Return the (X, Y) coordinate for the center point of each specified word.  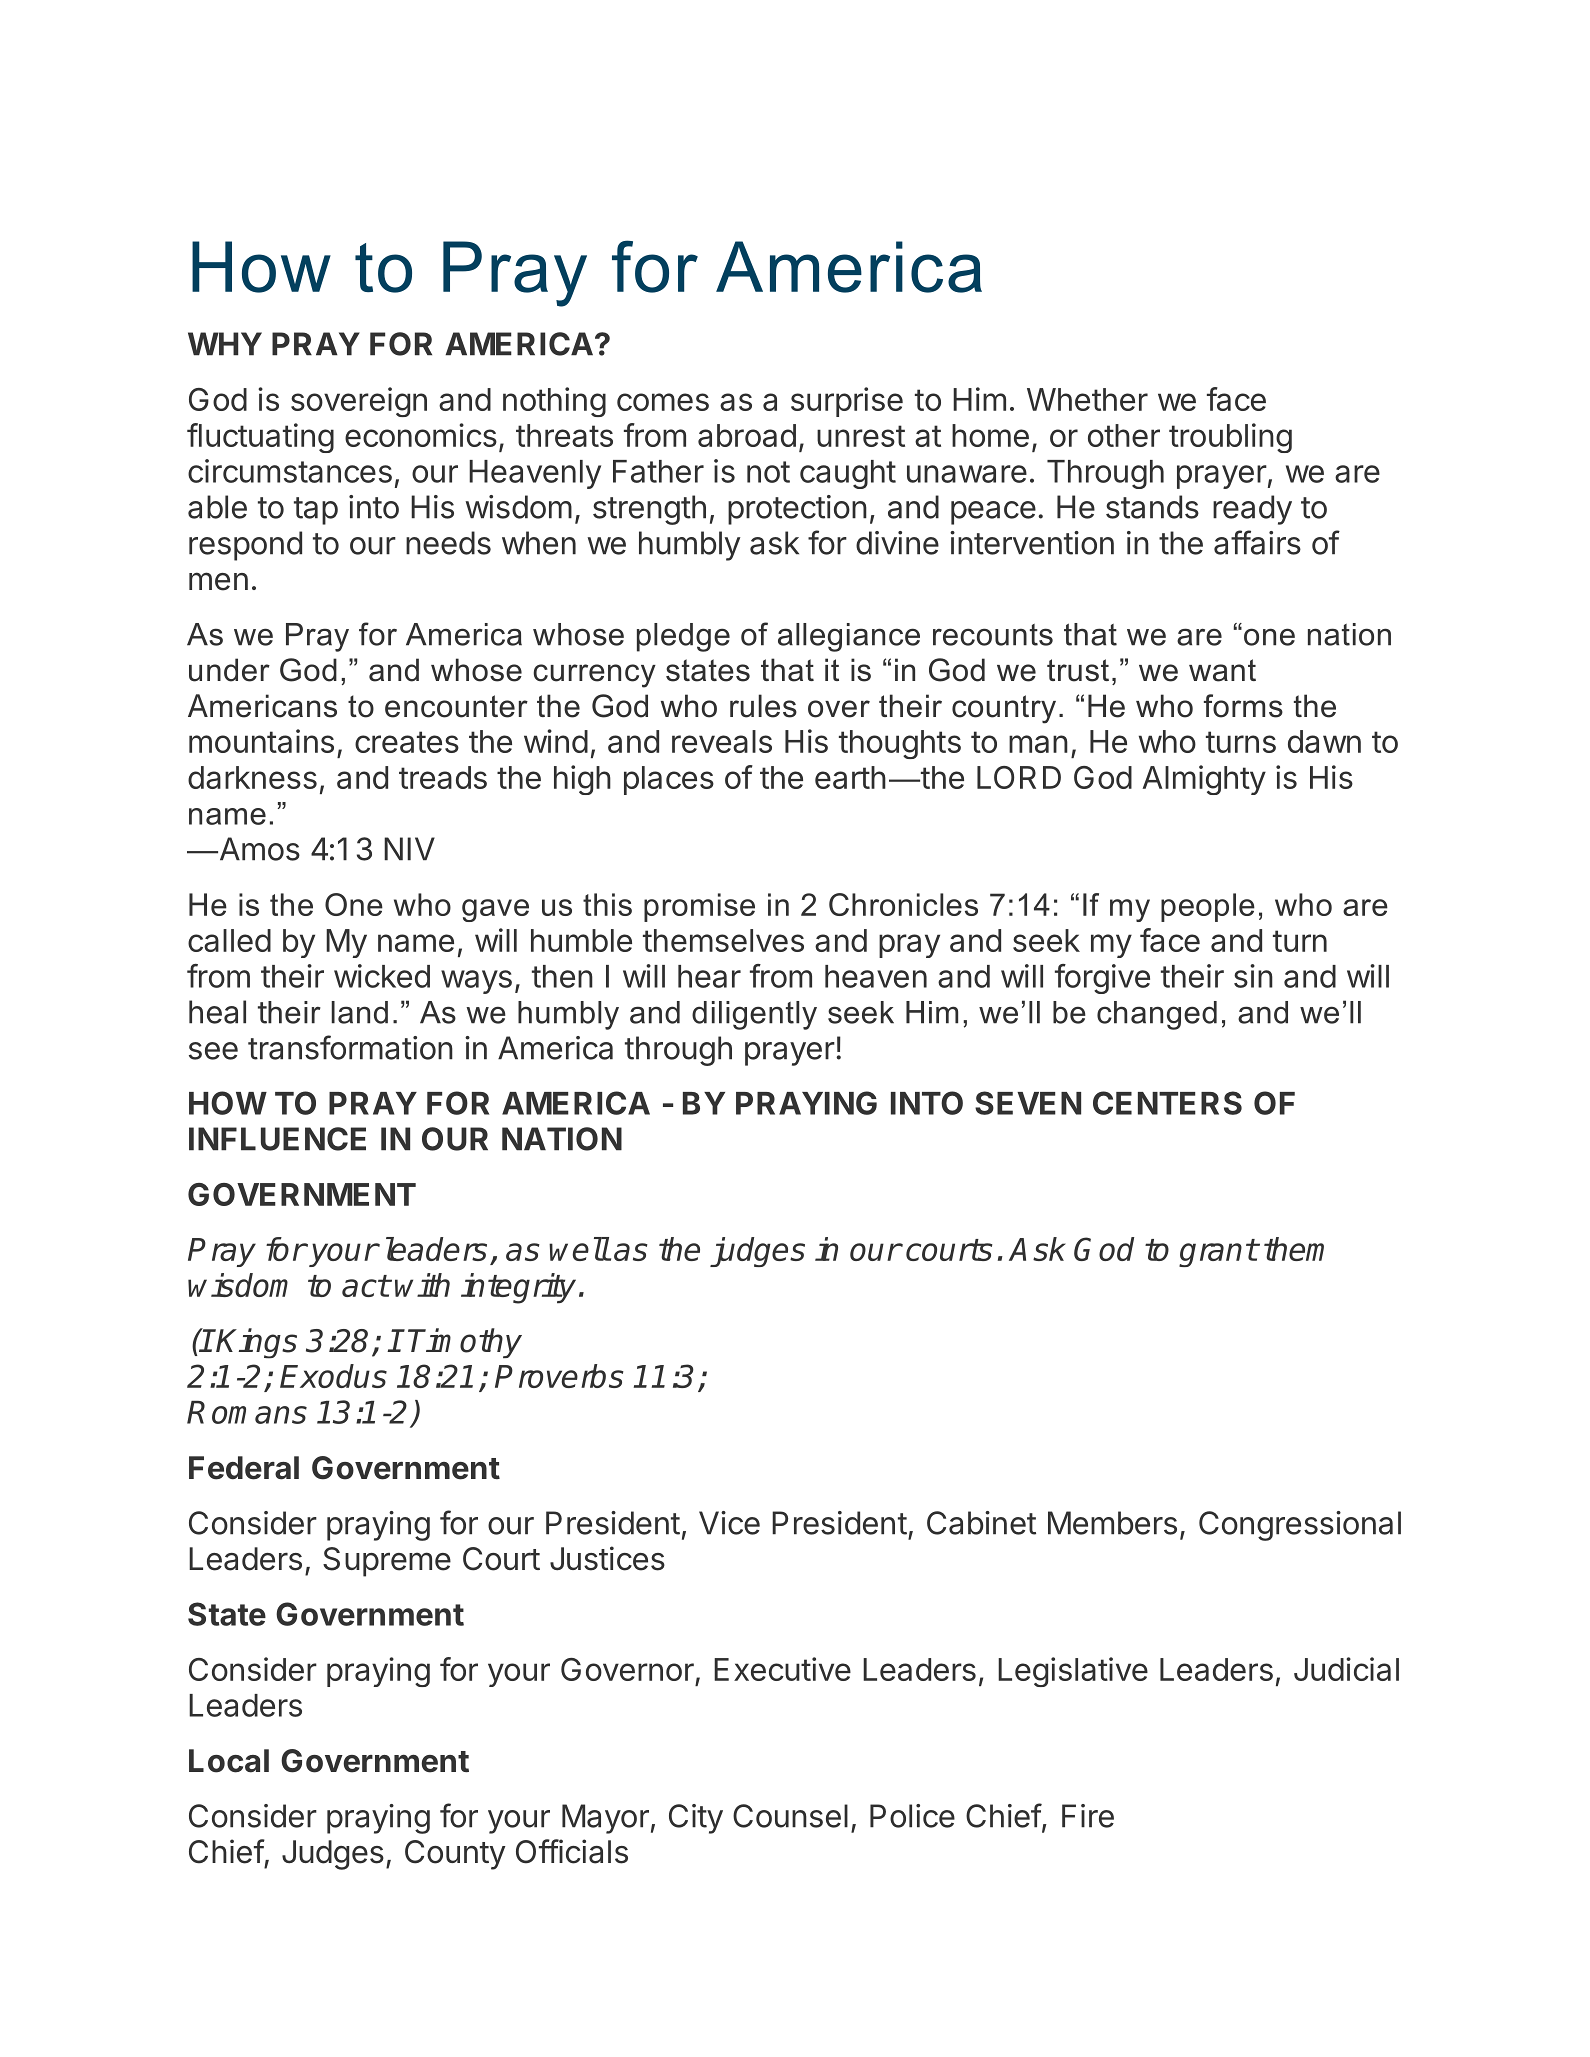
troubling (1230, 438)
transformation (350, 1047)
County (455, 1855)
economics (421, 435)
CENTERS (1167, 1103)
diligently (754, 1015)
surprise (847, 402)
